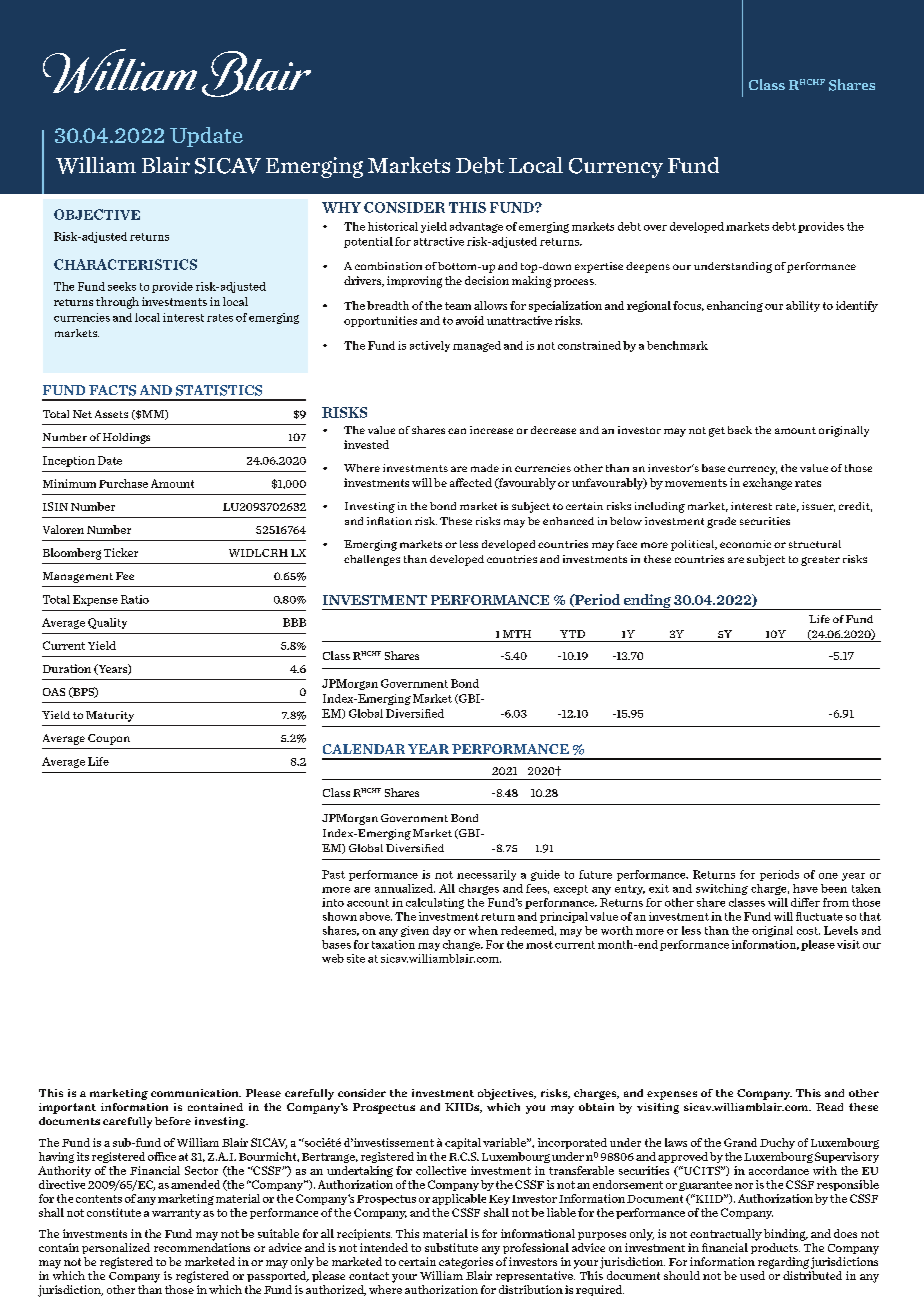 The width and height of the page is (924, 1308). Describe the element at coordinates (517, 634) in the page. I see `MTH` at that location.
